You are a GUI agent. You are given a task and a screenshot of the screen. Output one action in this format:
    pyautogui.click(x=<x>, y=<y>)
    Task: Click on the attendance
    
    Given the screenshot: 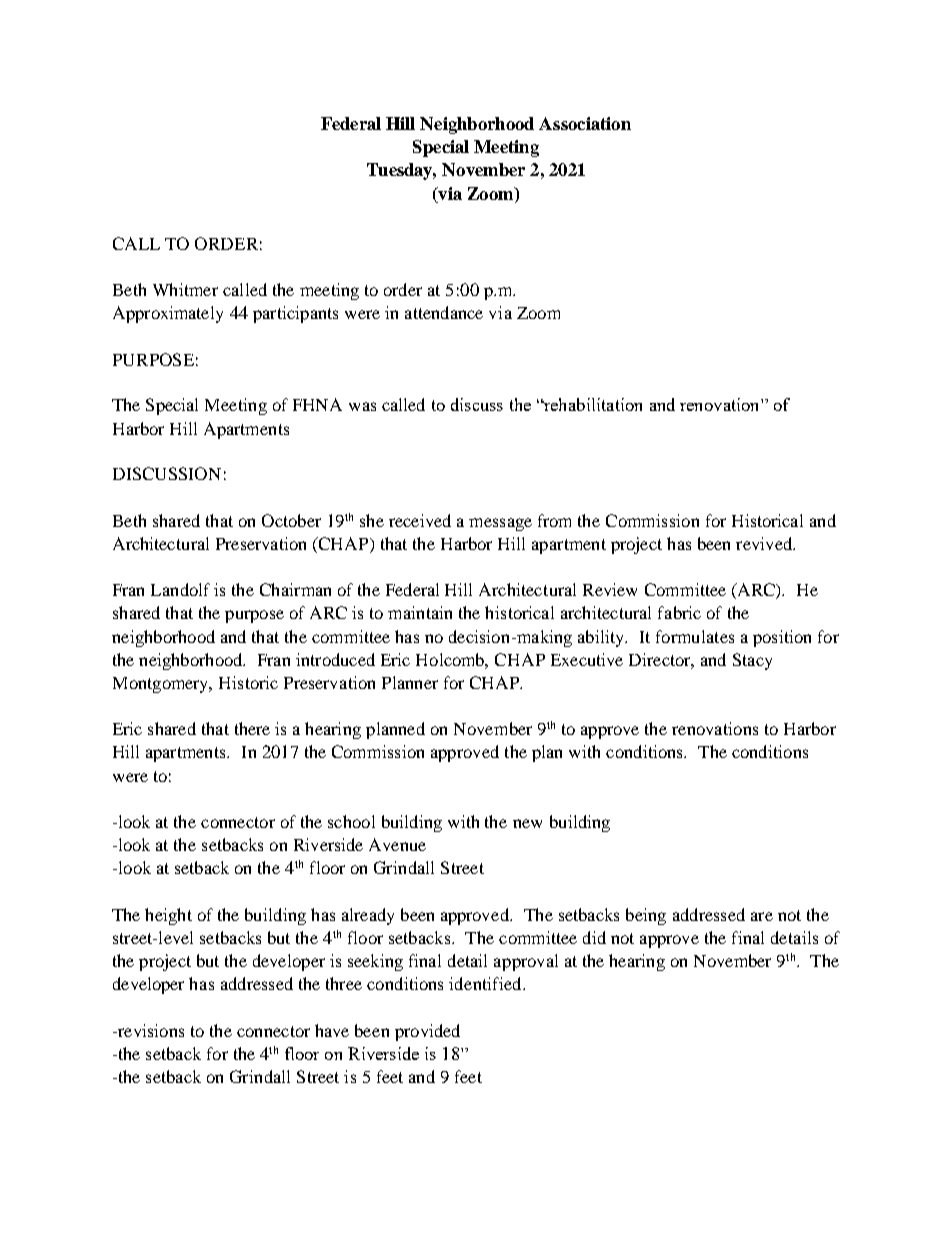 What is the action you would take?
    pyautogui.click(x=444, y=312)
